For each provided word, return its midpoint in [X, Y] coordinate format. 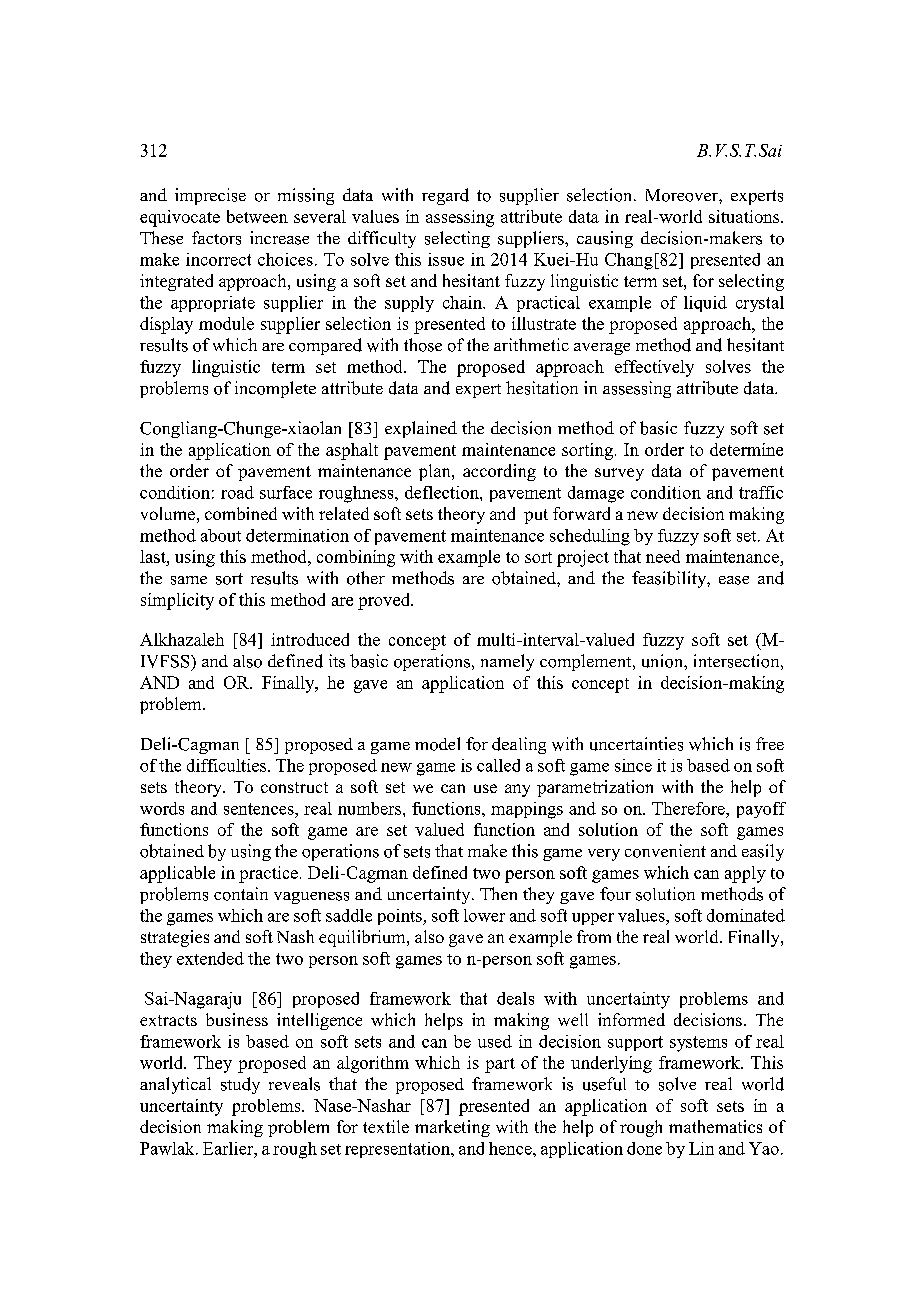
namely [507, 662]
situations [745, 216]
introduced [310, 639]
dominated [746, 915]
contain [241, 894]
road [237, 492]
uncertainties [636, 744]
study [240, 1085]
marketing [452, 1128]
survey [619, 474]
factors [216, 238]
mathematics [715, 1126]
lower [484, 915]
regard [445, 196]
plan [436, 472]
